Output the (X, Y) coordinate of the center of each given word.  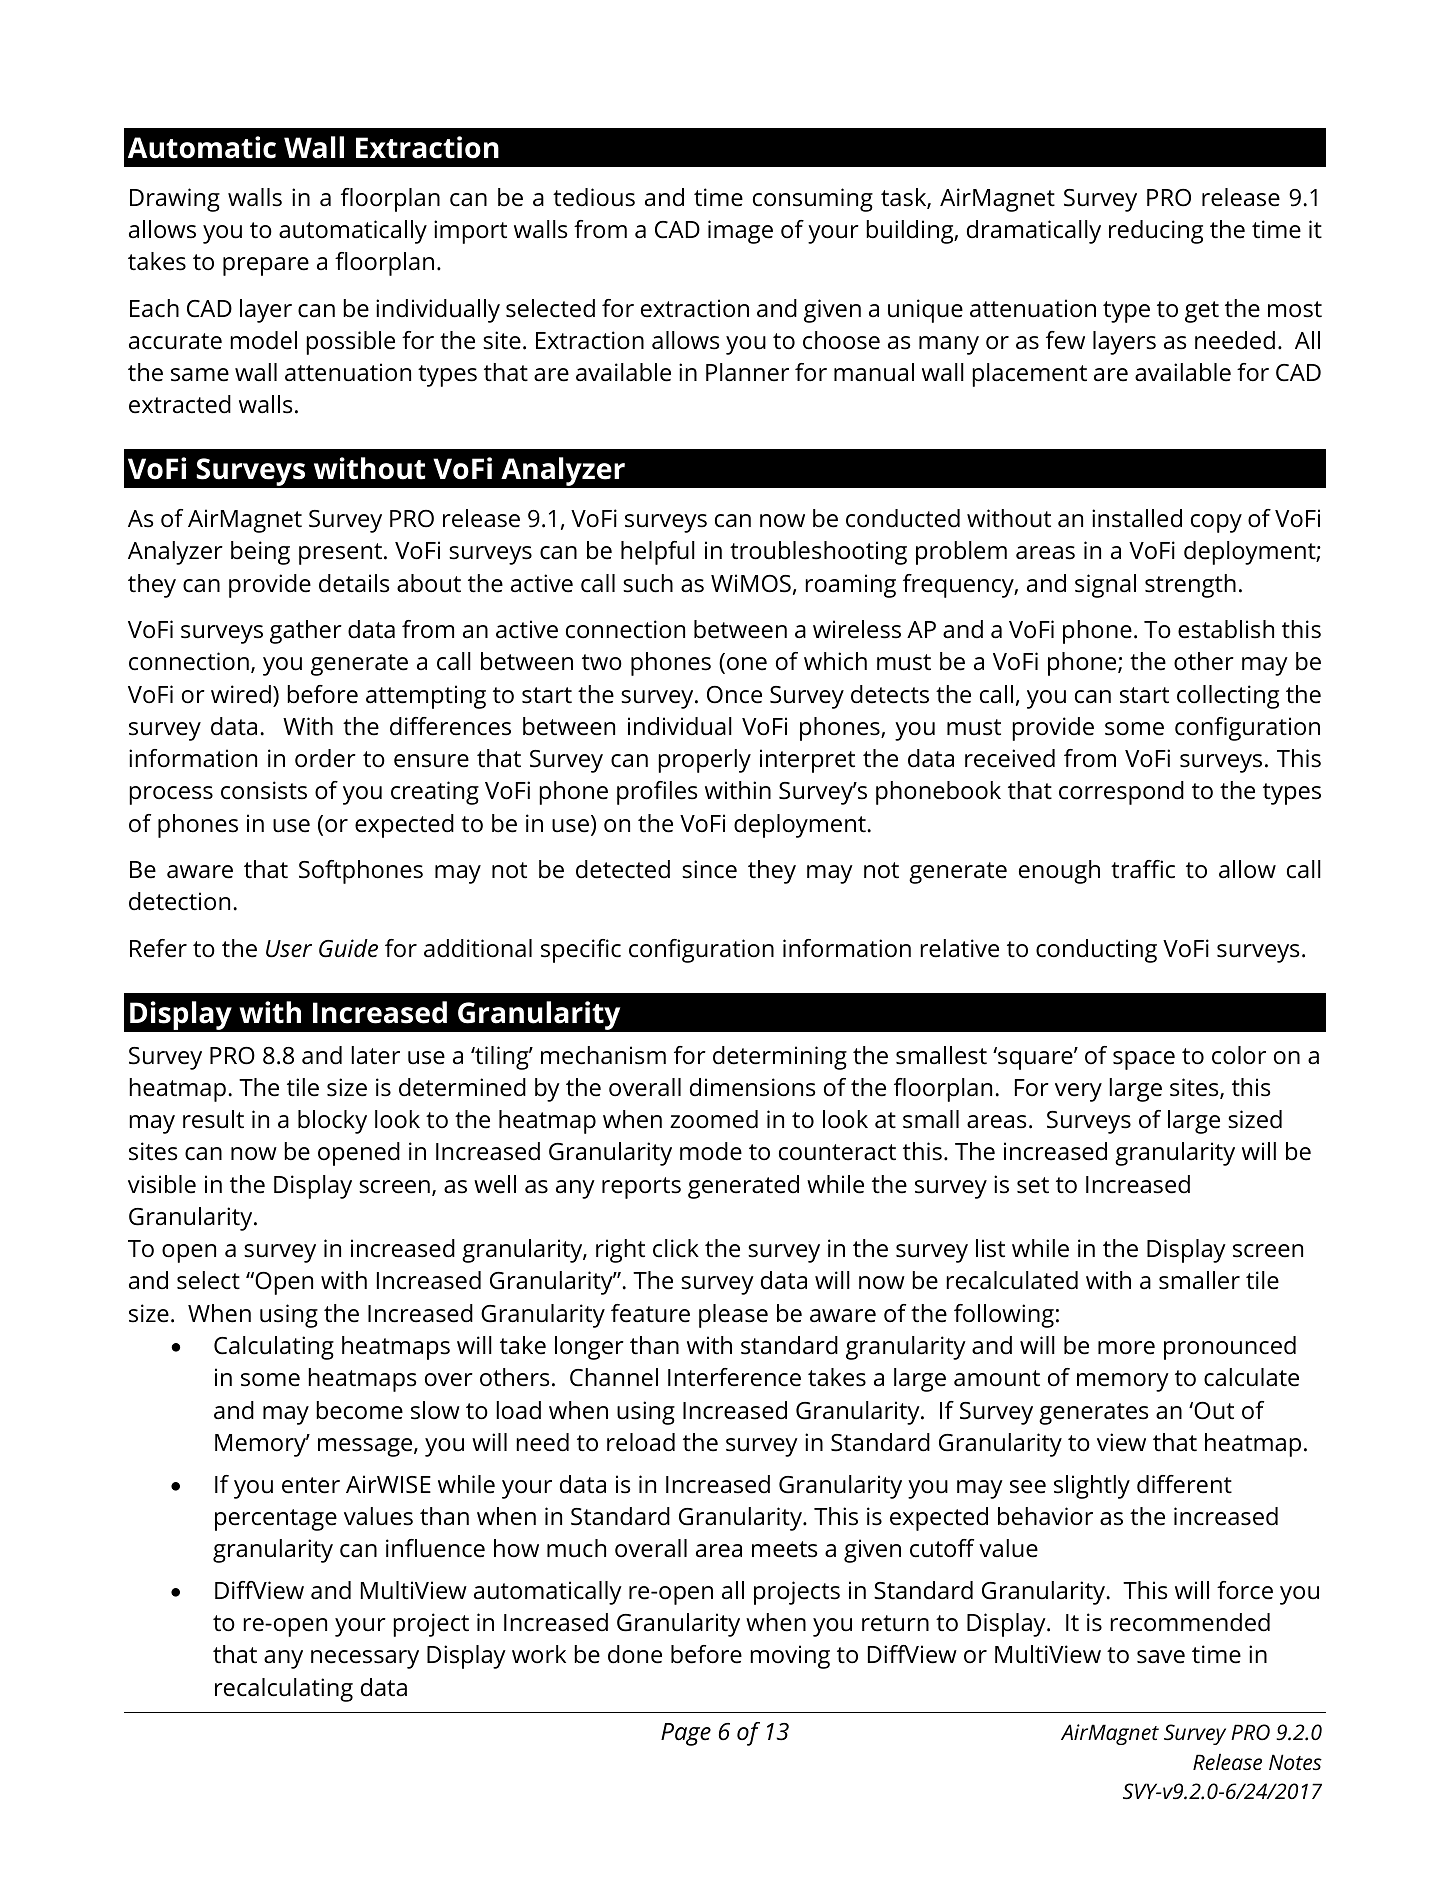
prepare (266, 266)
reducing (1156, 232)
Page (686, 1734)
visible (162, 1184)
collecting (1228, 697)
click (676, 1248)
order (325, 758)
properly (704, 761)
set (1033, 1185)
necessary (365, 1659)
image (740, 232)
